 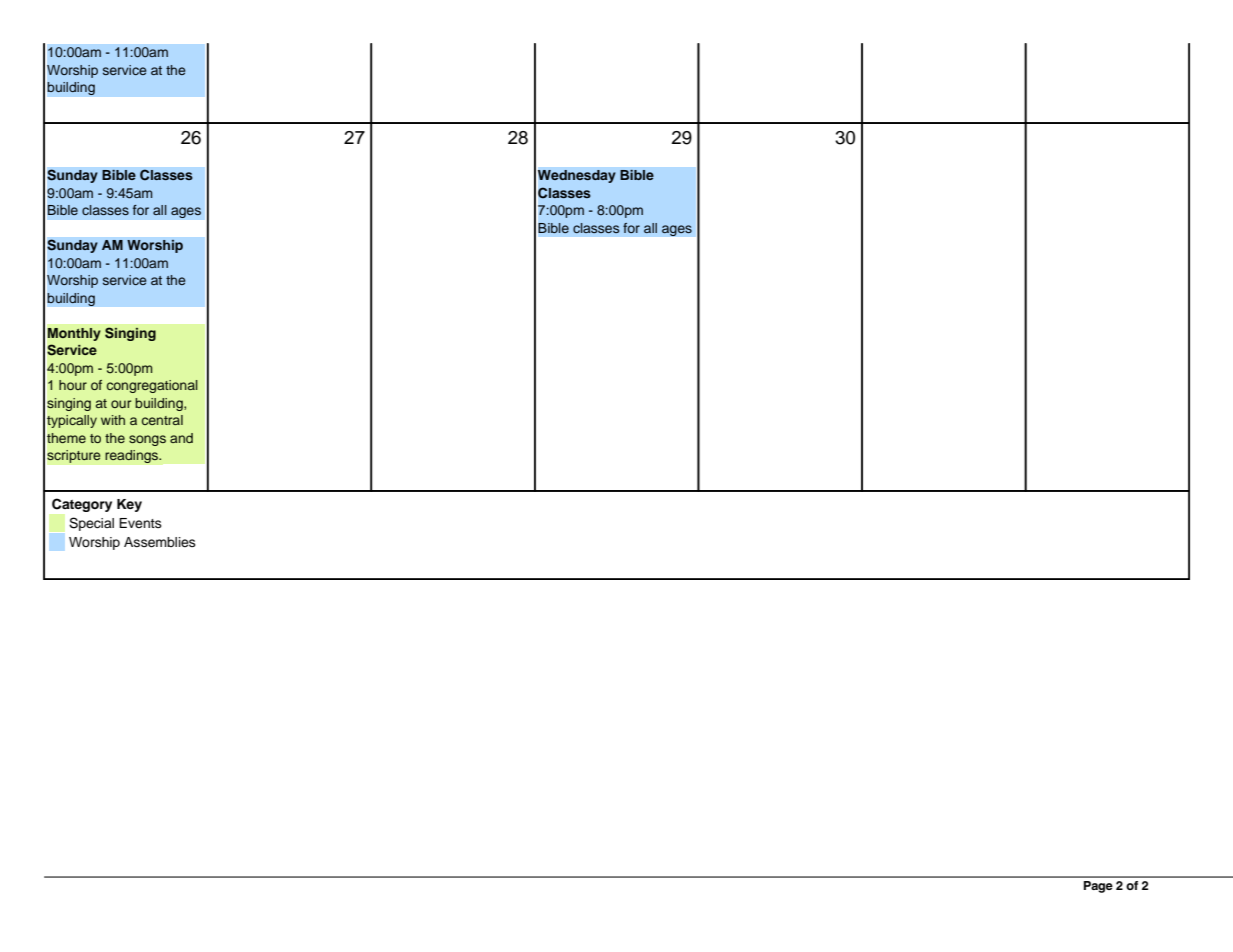 What do you see at coordinates (73, 385) in the document?
I see `hour` at bounding box center [73, 385].
